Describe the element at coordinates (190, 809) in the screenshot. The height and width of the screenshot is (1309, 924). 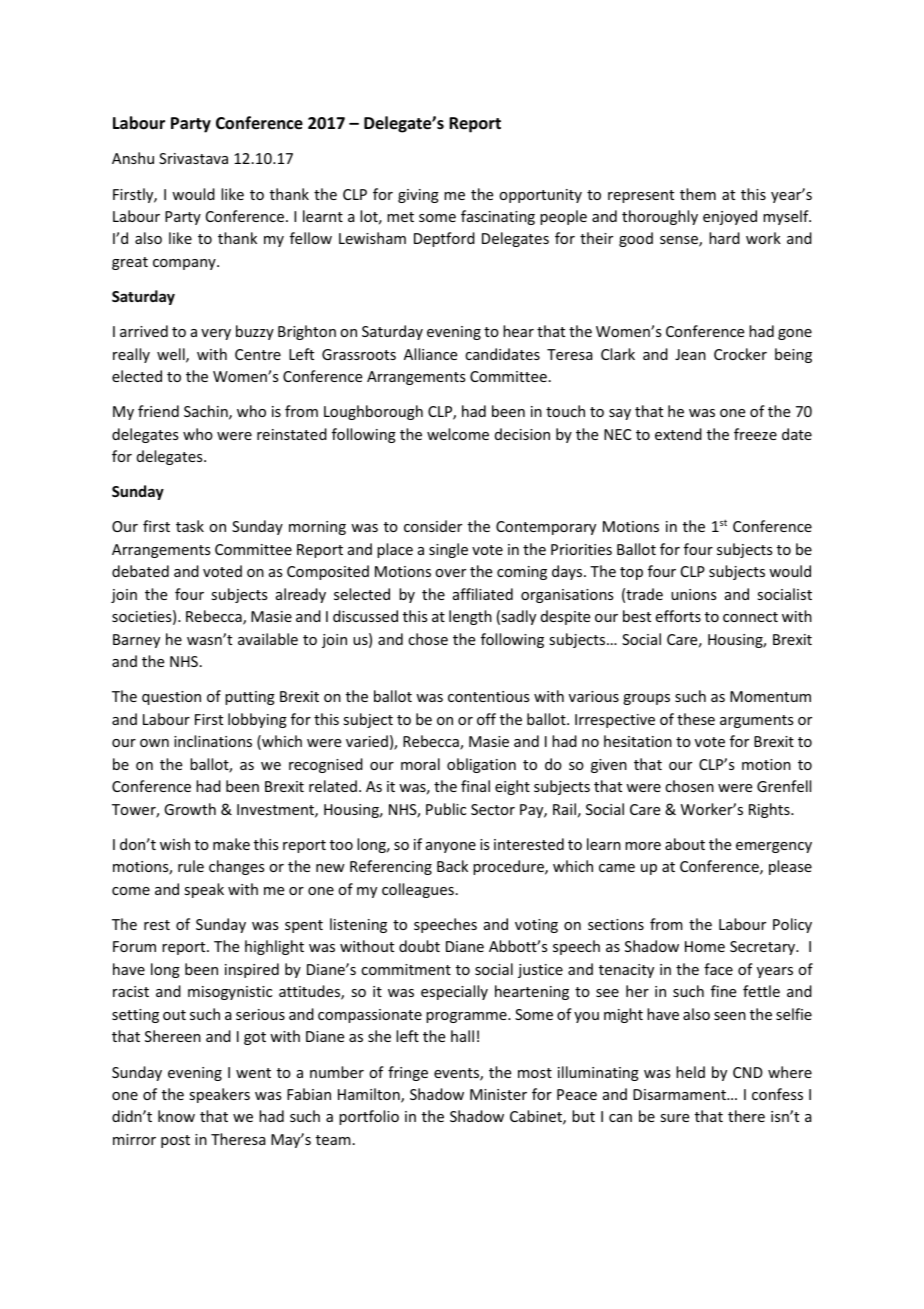
I see `Growth` at that location.
